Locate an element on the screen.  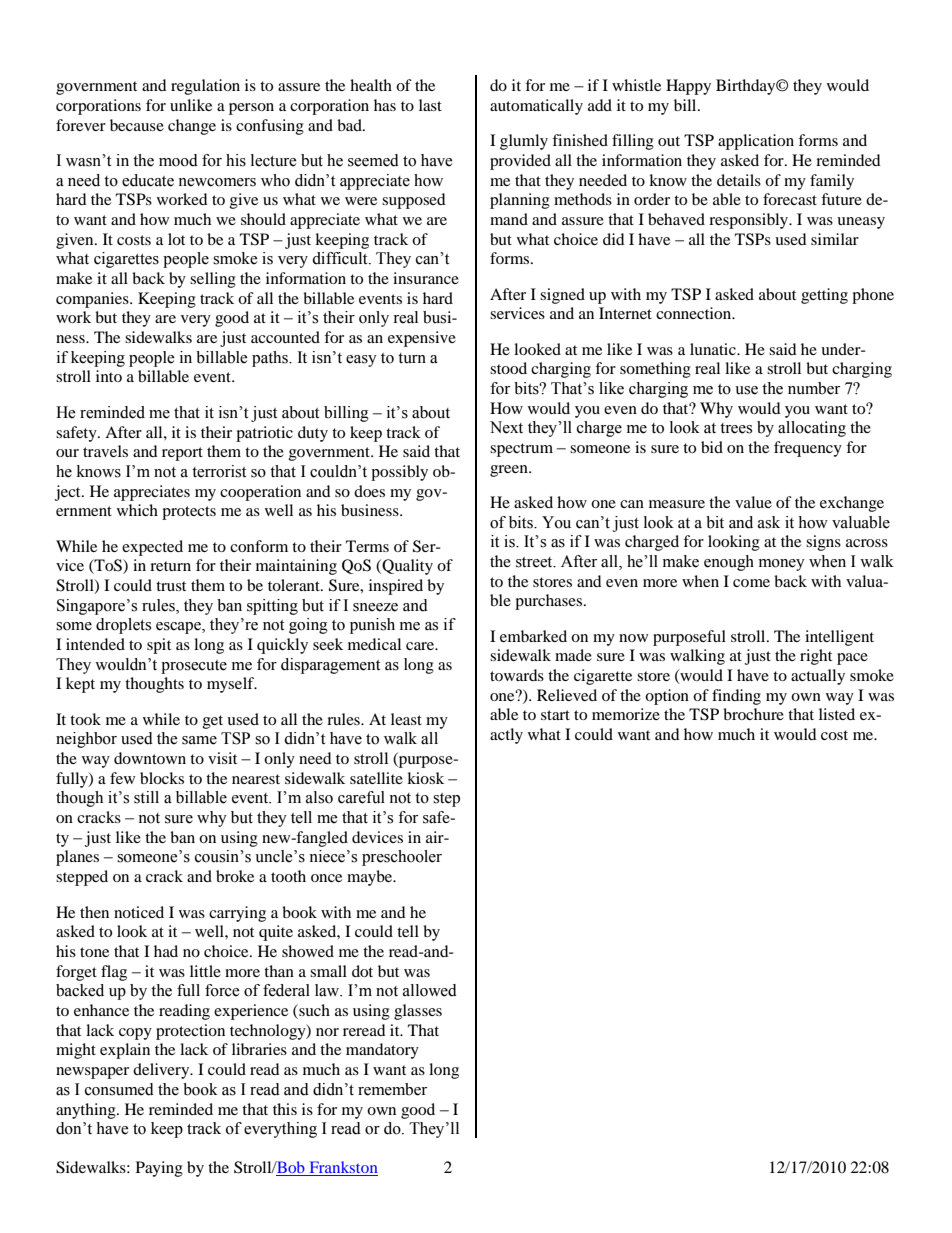
escape is located at coordinates (179, 628).
